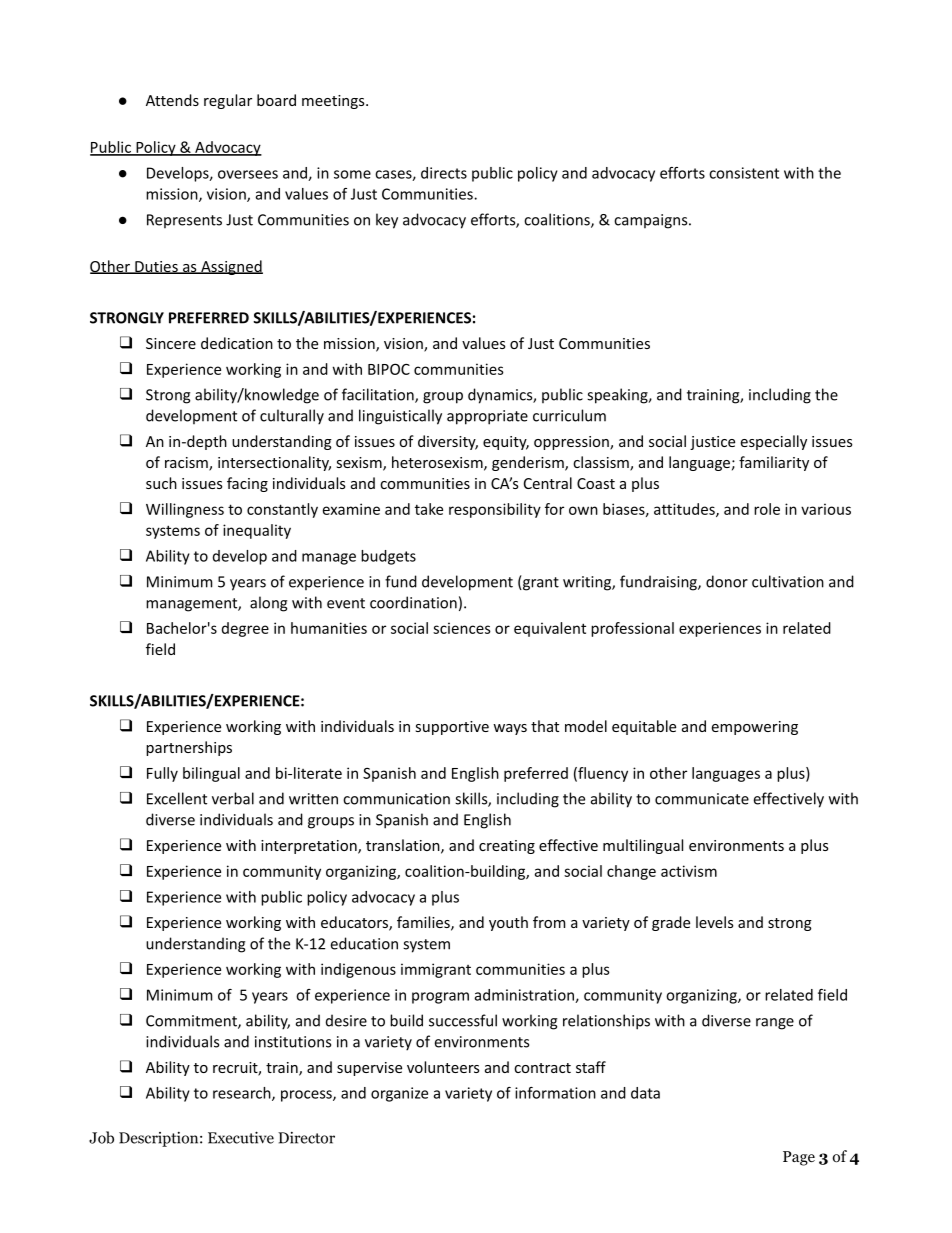 The height and width of the screenshot is (1233, 952). What do you see at coordinates (727, 581) in the screenshot?
I see `donor` at bounding box center [727, 581].
